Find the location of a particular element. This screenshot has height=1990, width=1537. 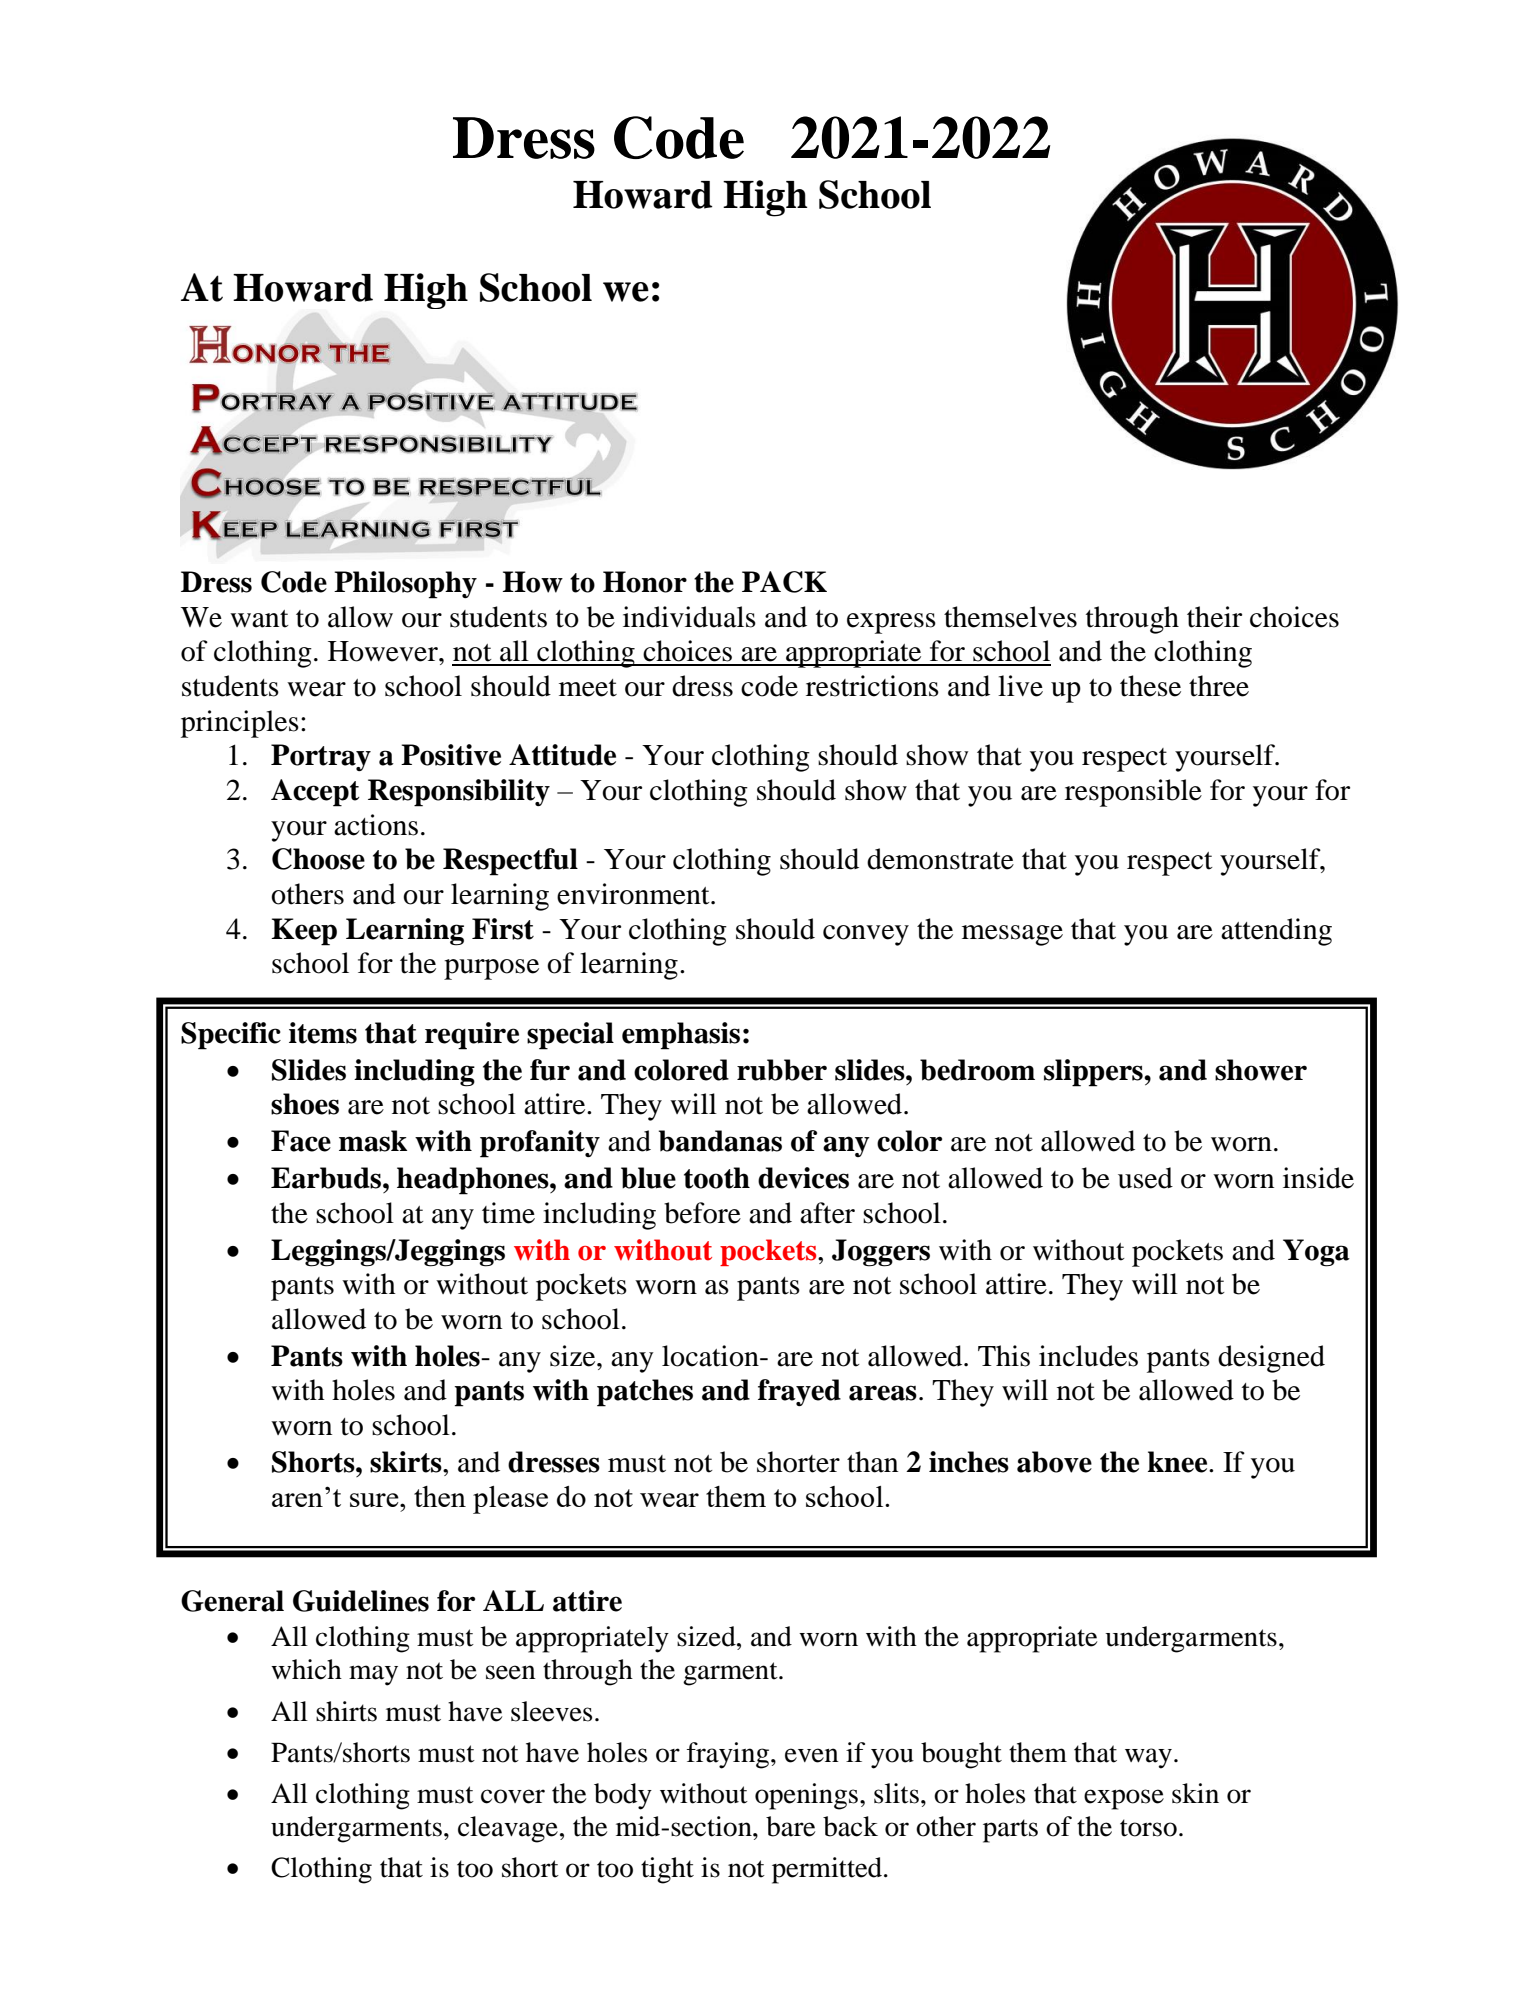

environment is located at coordinates (634, 894).
